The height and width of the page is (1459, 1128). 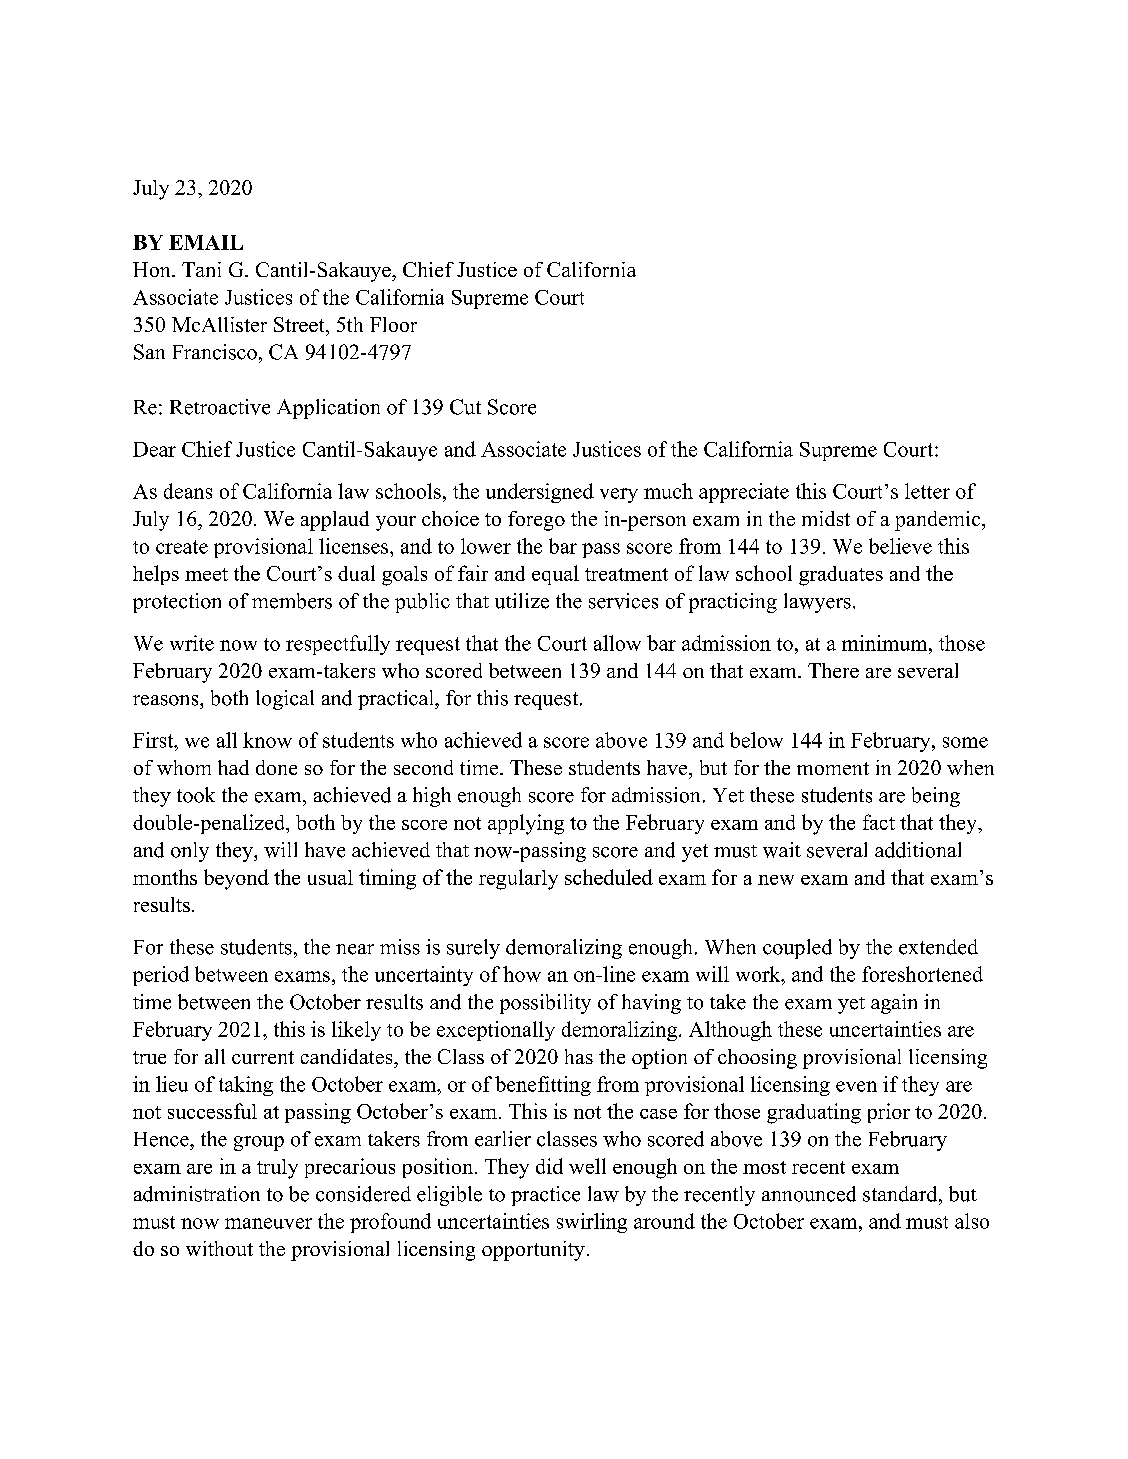 I want to click on Tani, so click(x=201, y=269).
